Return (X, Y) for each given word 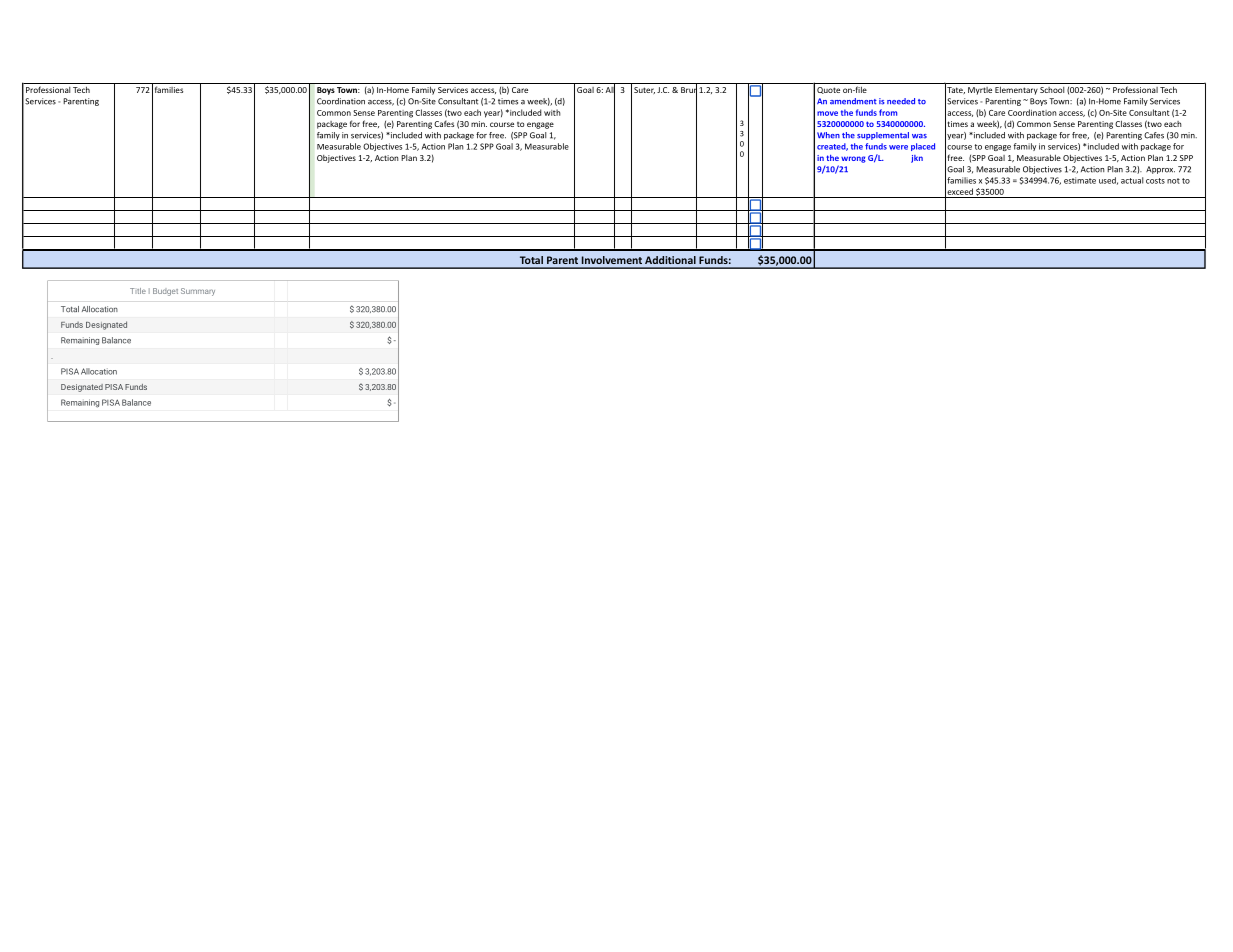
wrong (853, 159)
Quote (828, 90)
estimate (1080, 180)
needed (901, 101)
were (898, 147)
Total (531, 260)
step (488, 102)
